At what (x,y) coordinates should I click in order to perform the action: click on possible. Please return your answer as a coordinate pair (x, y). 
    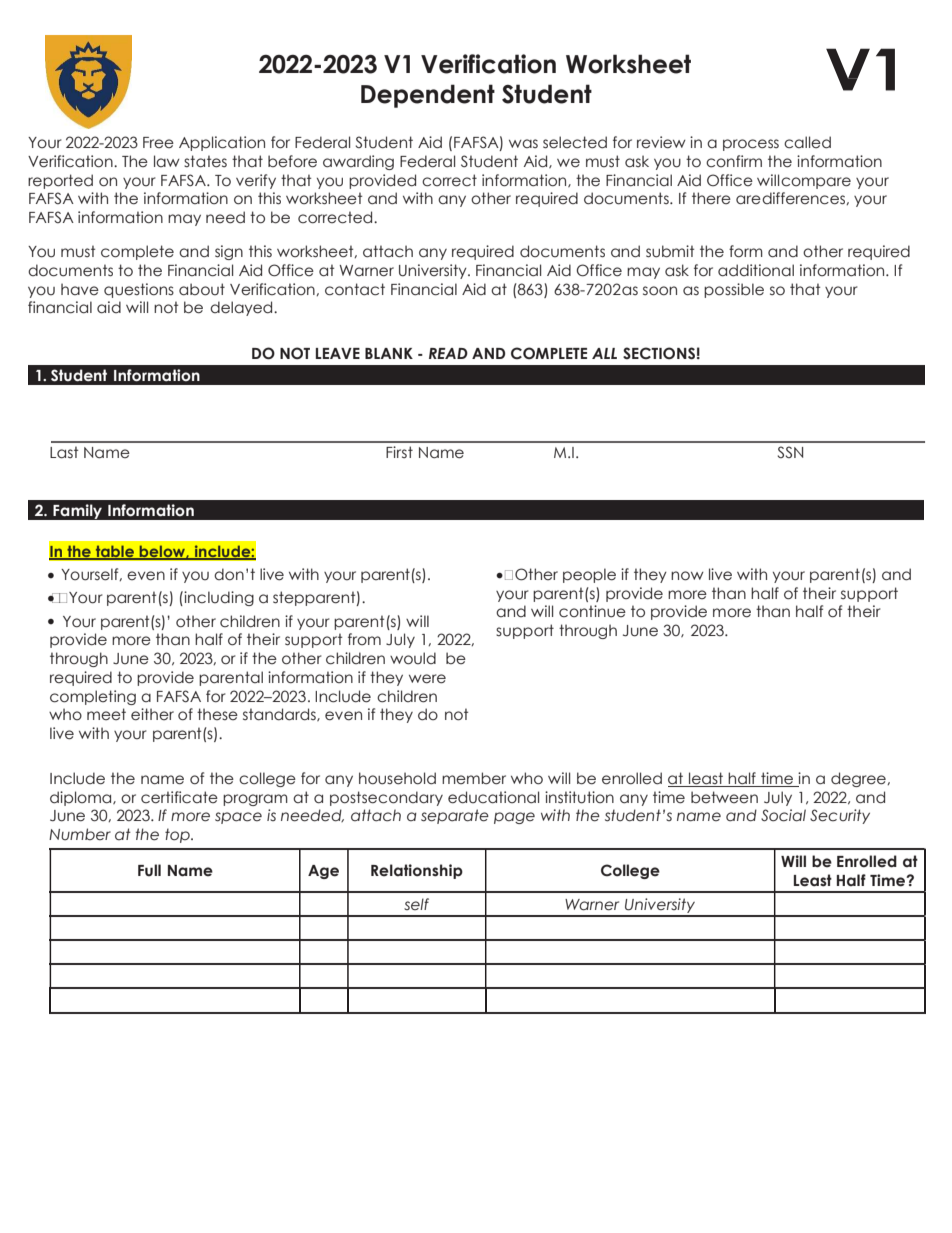
    Looking at the image, I should click on (734, 290).
